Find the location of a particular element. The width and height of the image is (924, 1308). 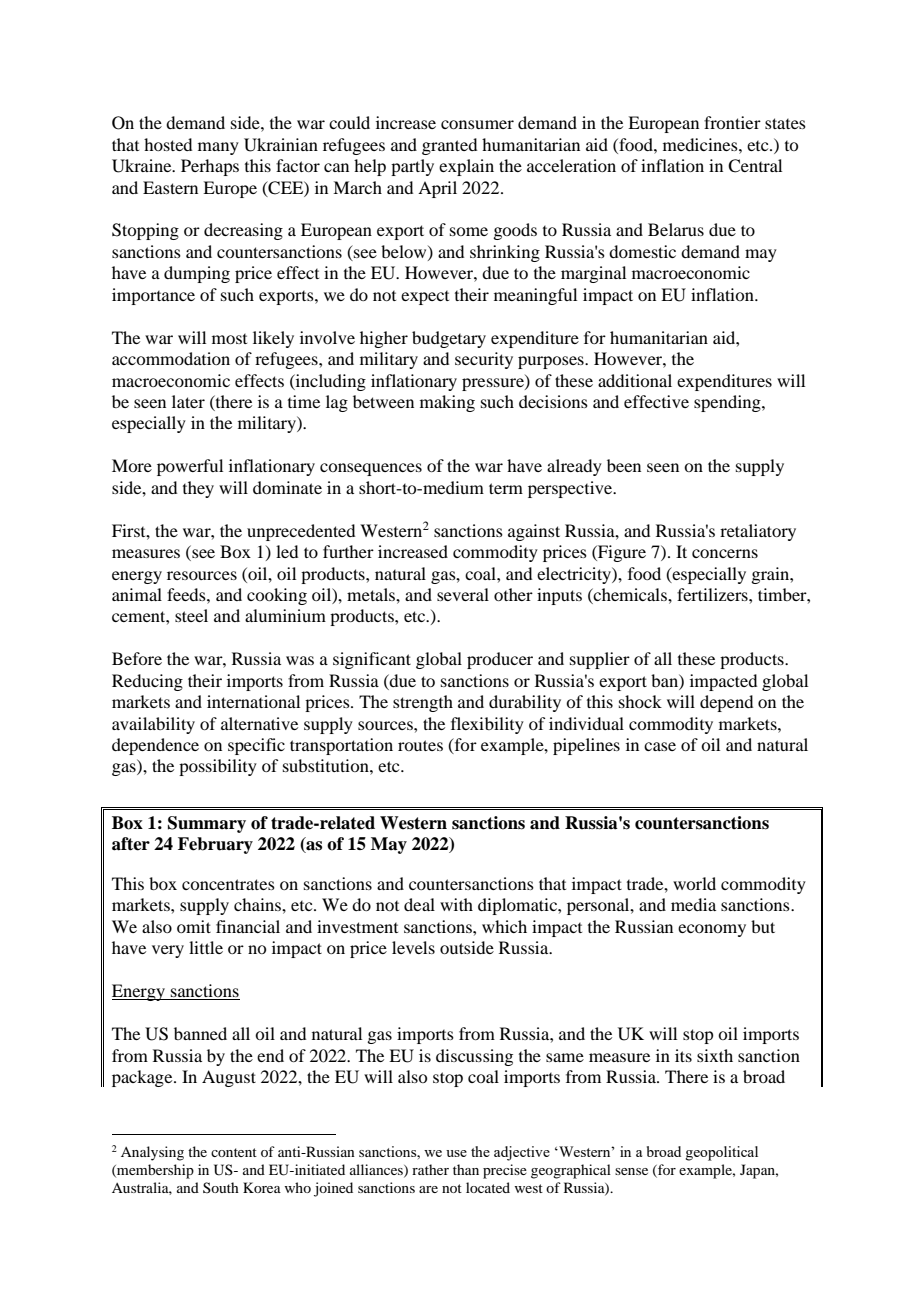

medicines is located at coordinates (701, 144).
